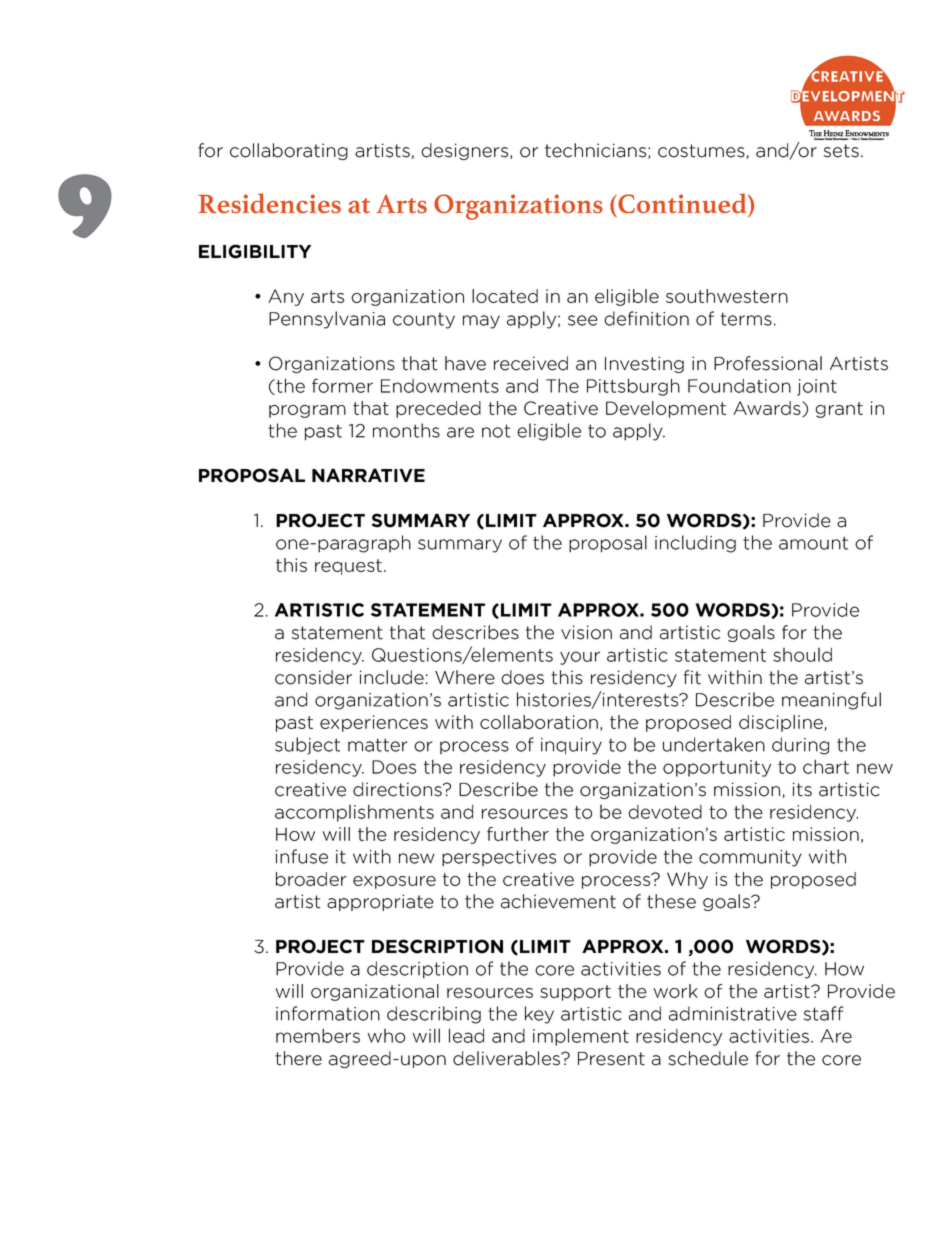 The width and height of the screenshot is (952, 1233). Describe the element at coordinates (289, 151) in the screenshot. I see `collaborating` at that location.
